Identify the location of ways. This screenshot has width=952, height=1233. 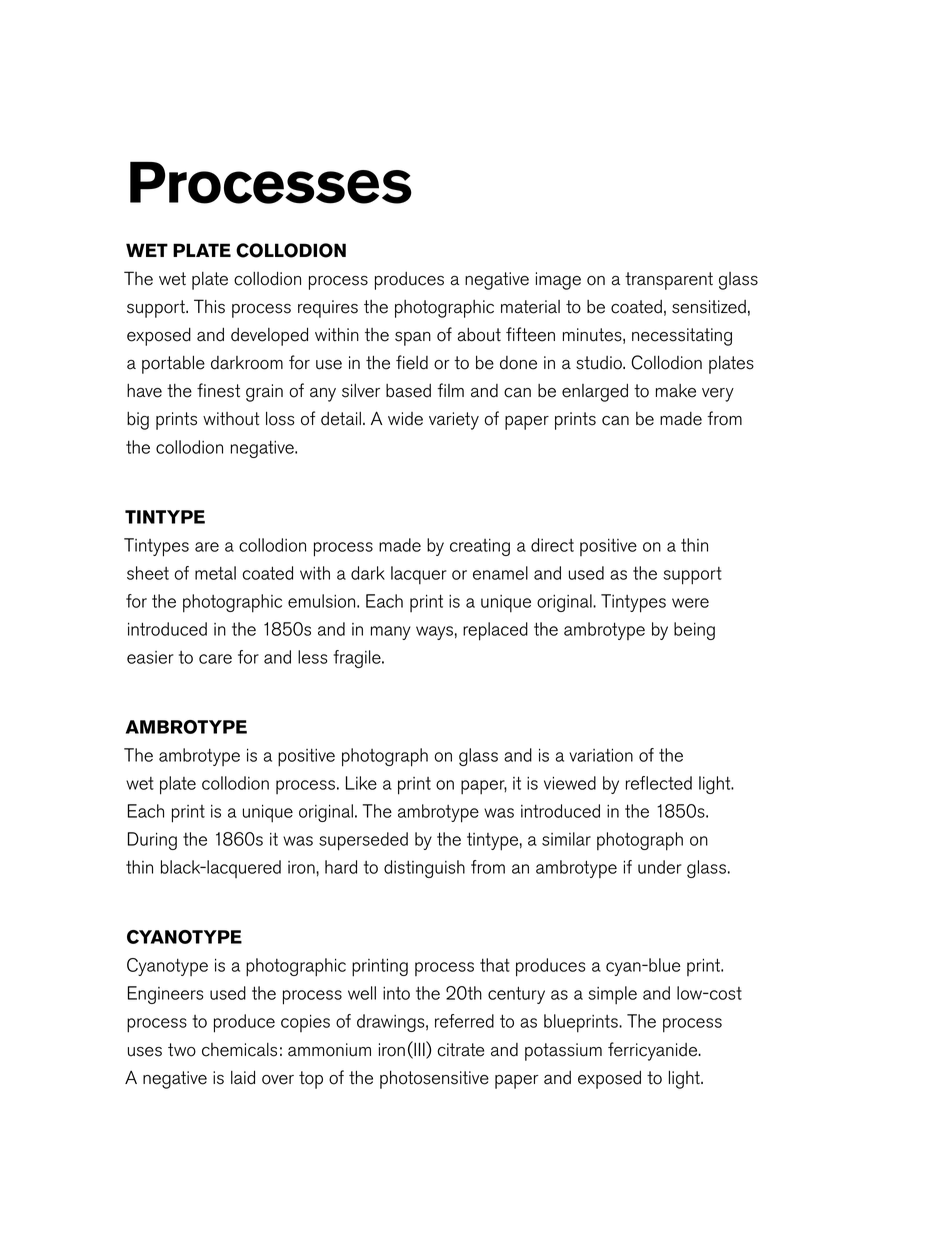
(434, 633).
